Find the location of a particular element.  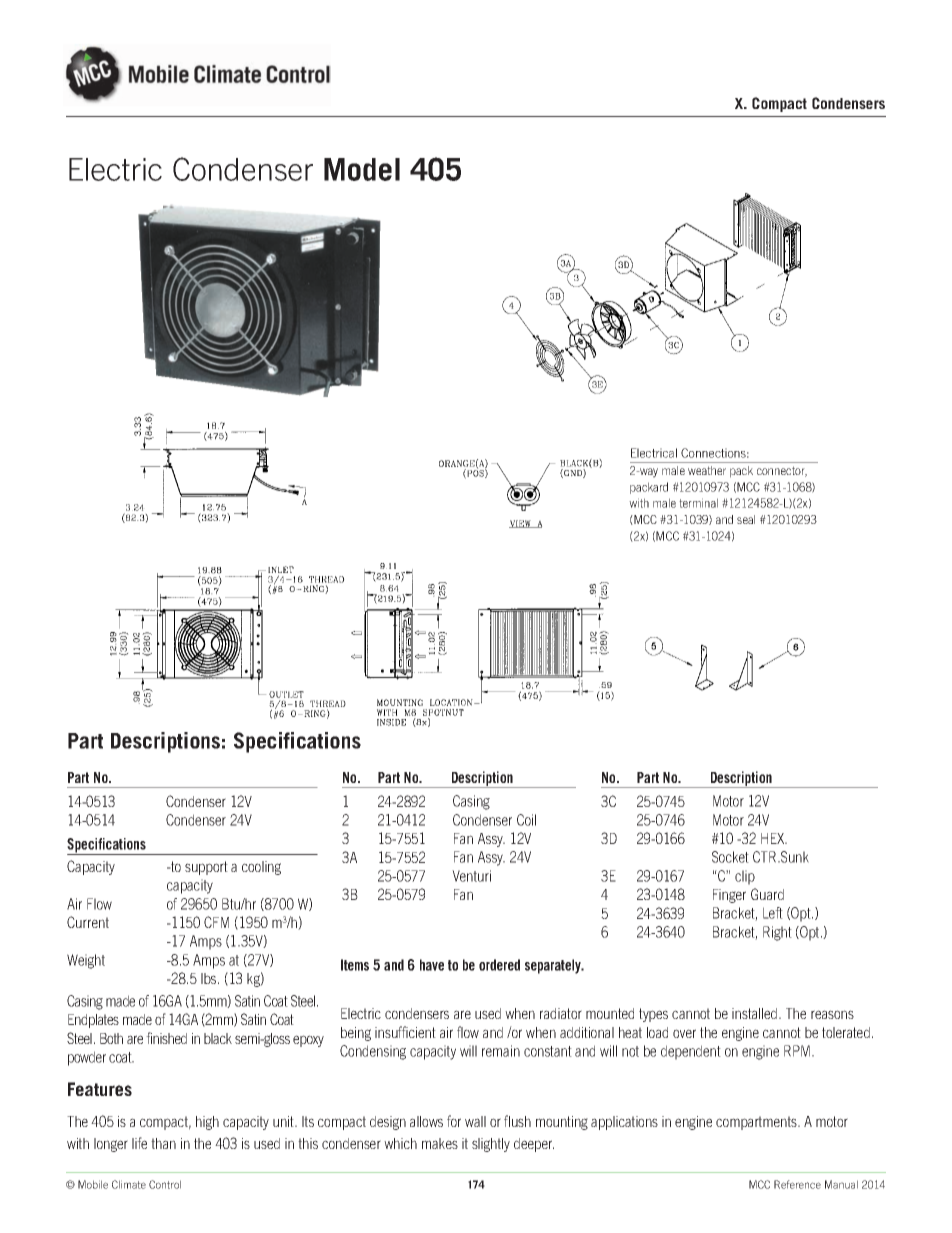

Coil is located at coordinates (526, 820).
